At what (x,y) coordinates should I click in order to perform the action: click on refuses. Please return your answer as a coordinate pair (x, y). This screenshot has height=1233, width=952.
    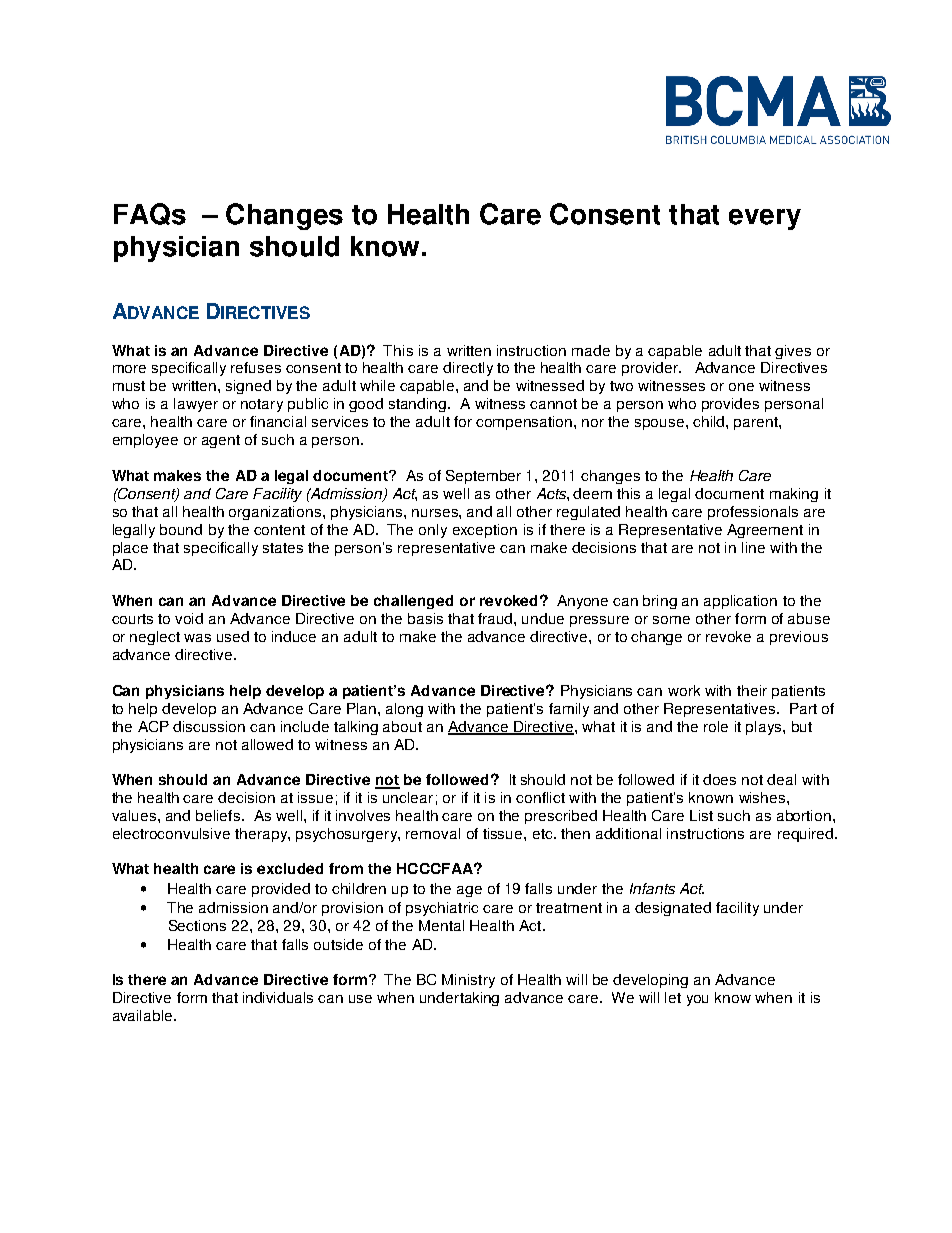
    Looking at the image, I should click on (256, 367).
